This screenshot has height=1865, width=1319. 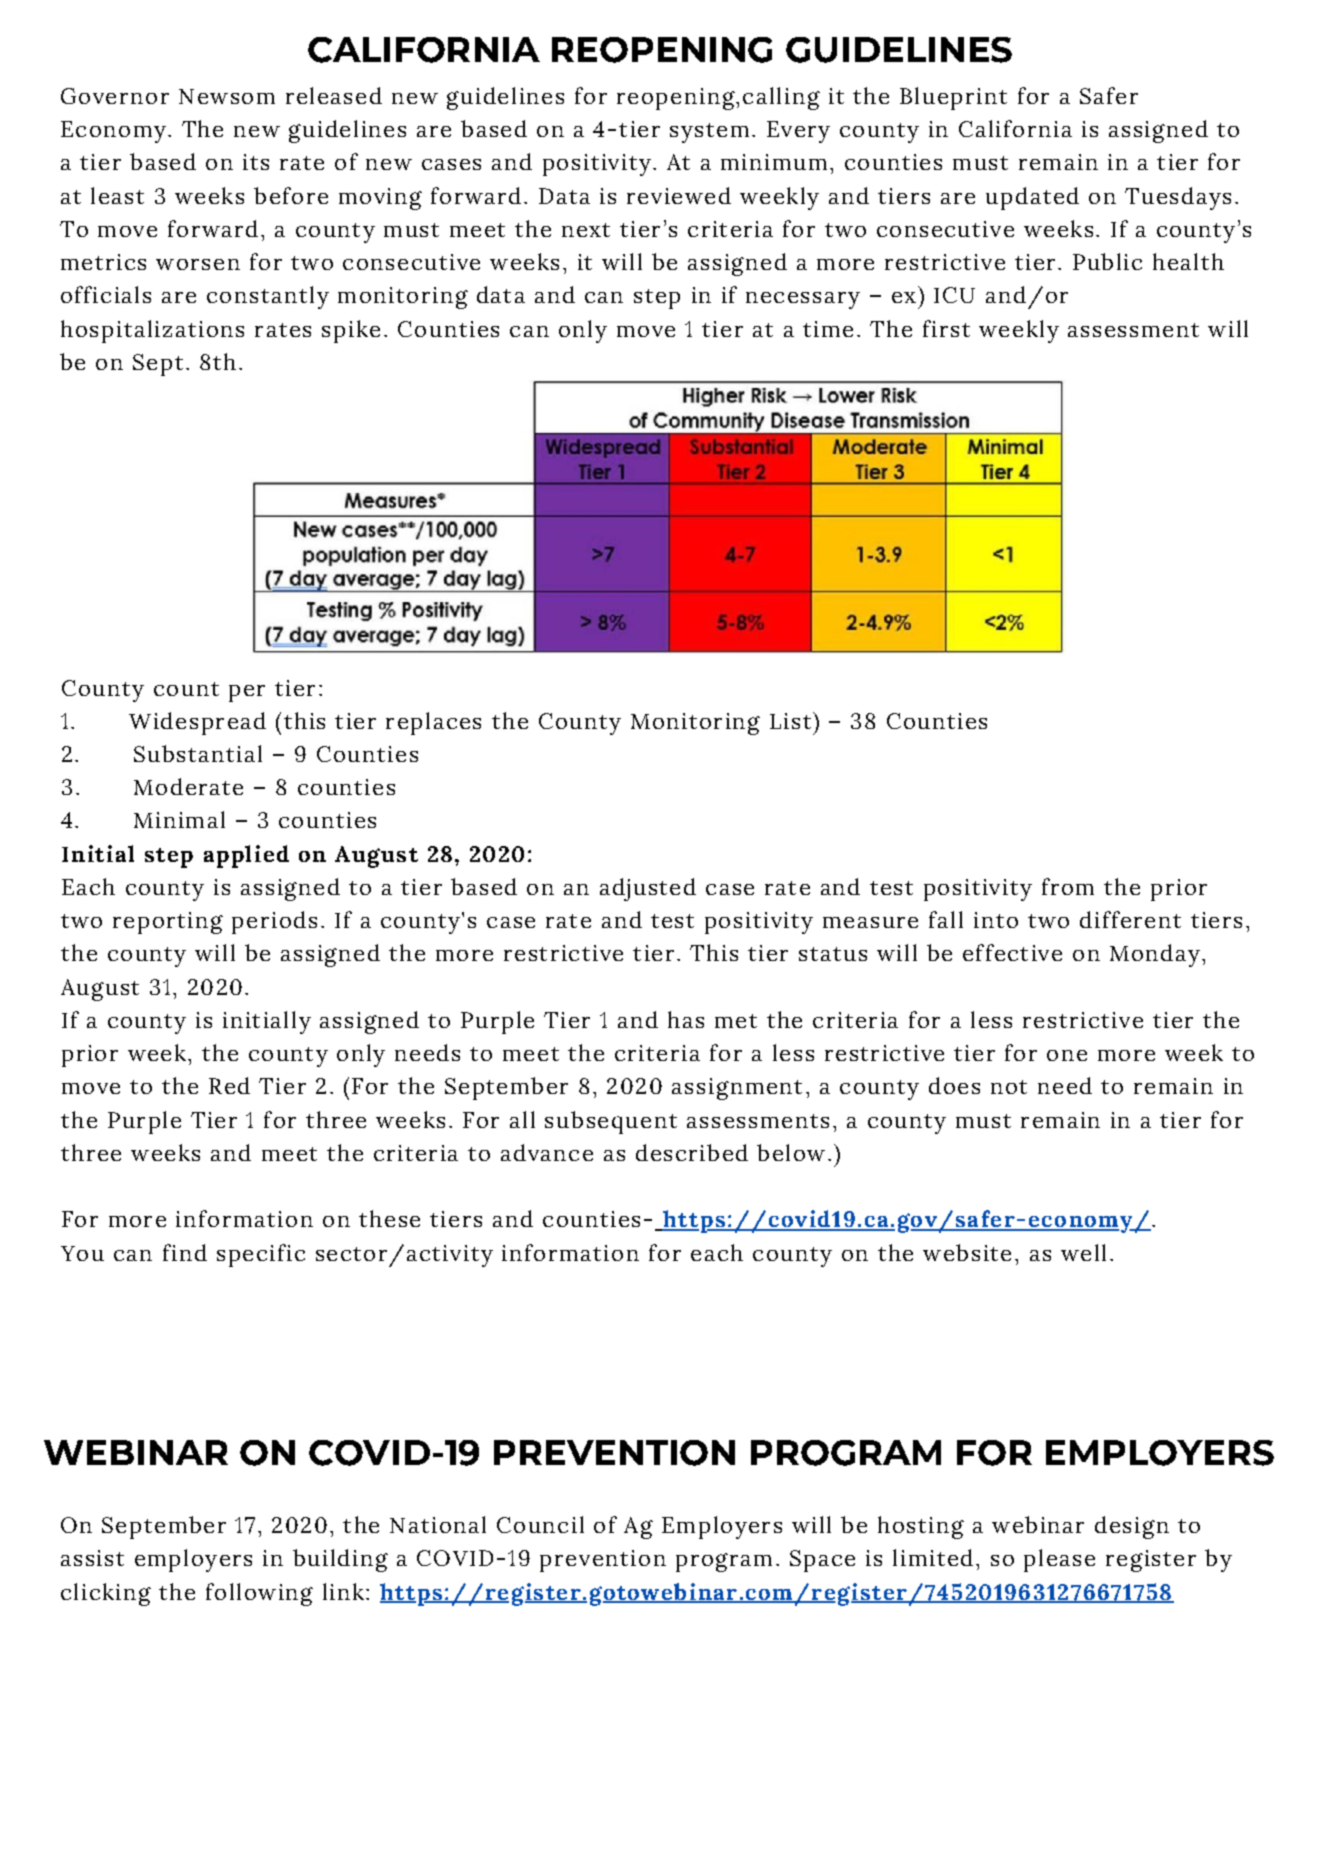 I want to click on updated, so click(x=1032, y=198).
